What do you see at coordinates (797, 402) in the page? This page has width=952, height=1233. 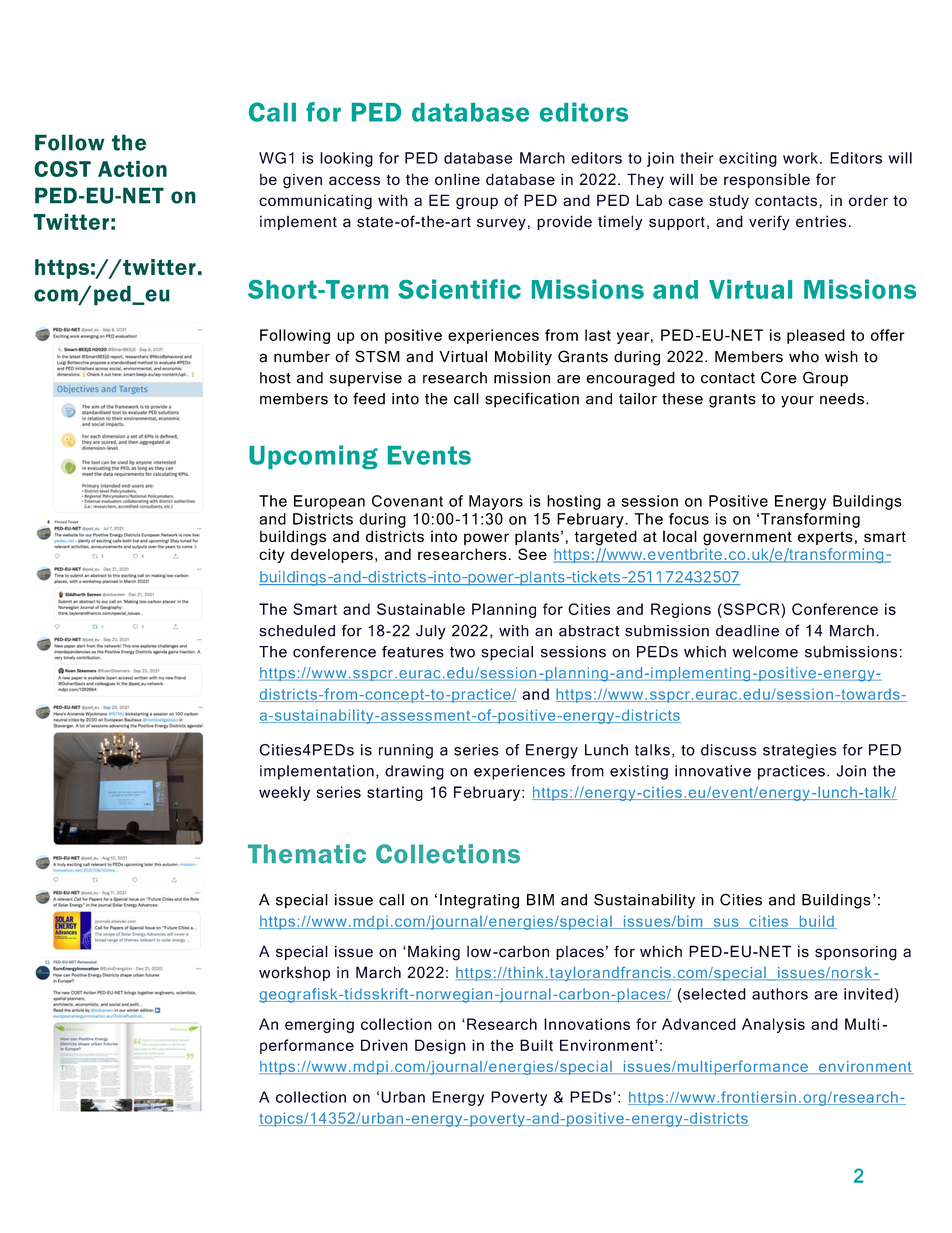 I see `your` at bounding box center [797, 402].
